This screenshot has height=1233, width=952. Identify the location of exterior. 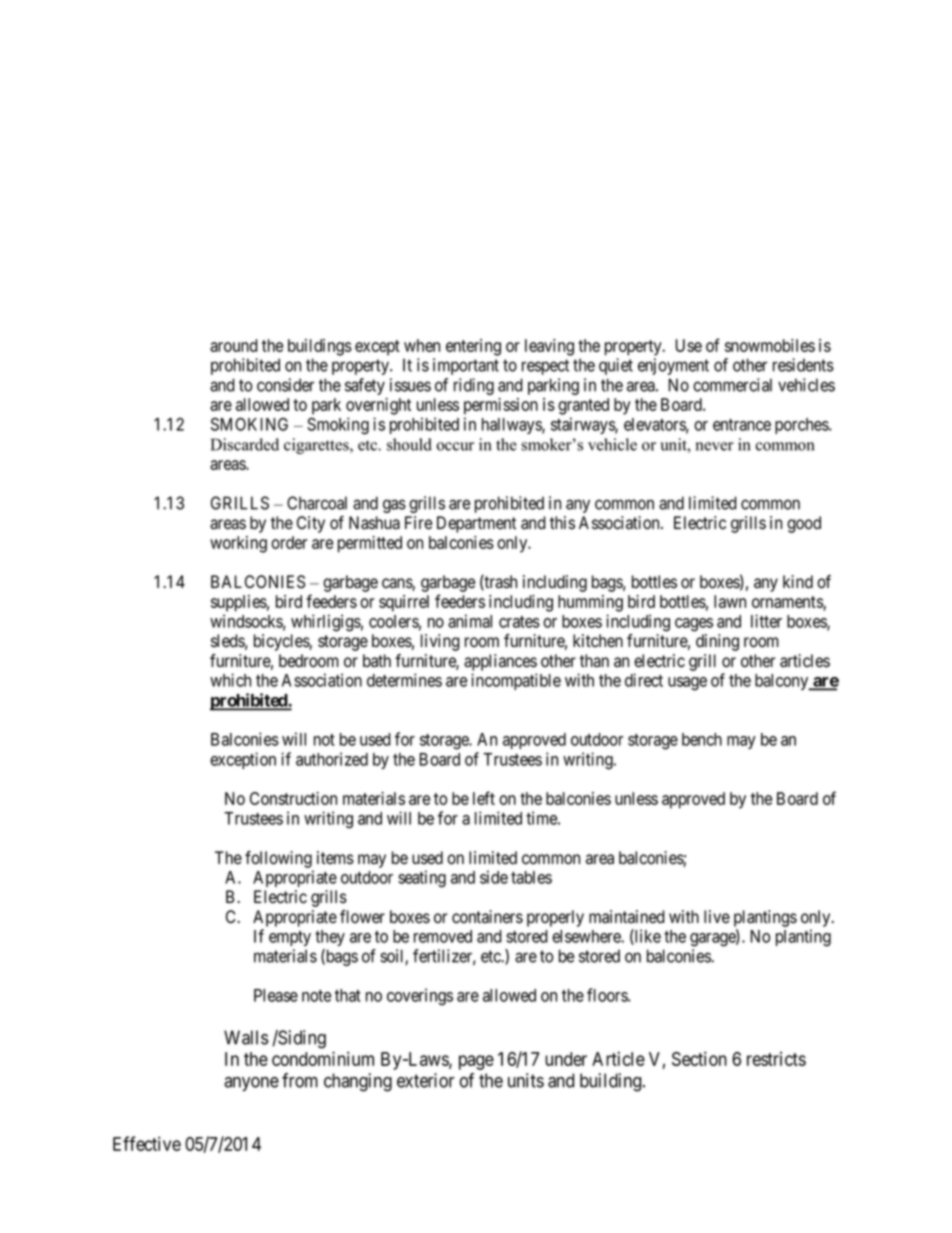
(425, 1080).
